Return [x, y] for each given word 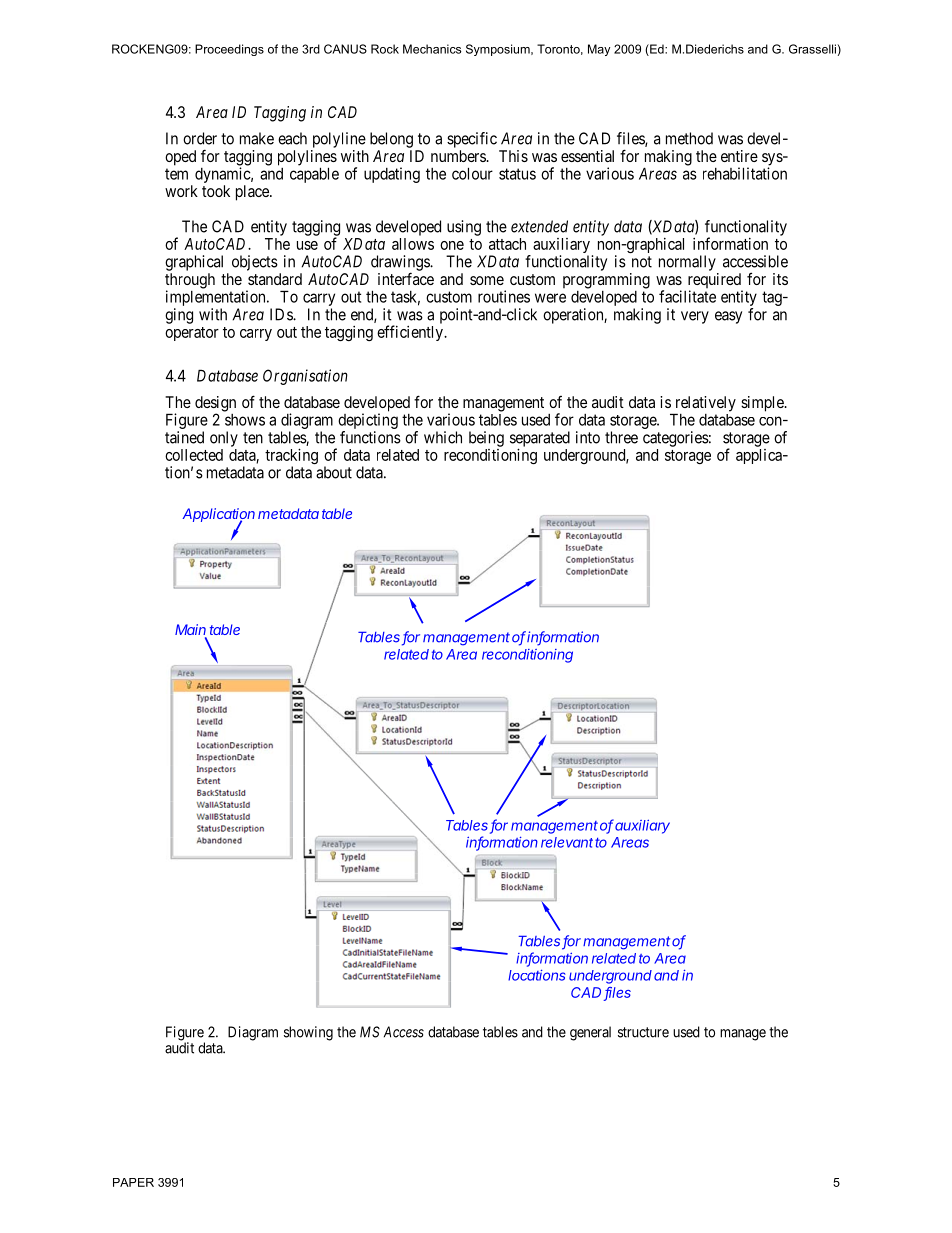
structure [643, 1032]
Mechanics [432, 49]
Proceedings [229, 50]
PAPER [133, 1182]
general [590, 1033]
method [689, 138]
